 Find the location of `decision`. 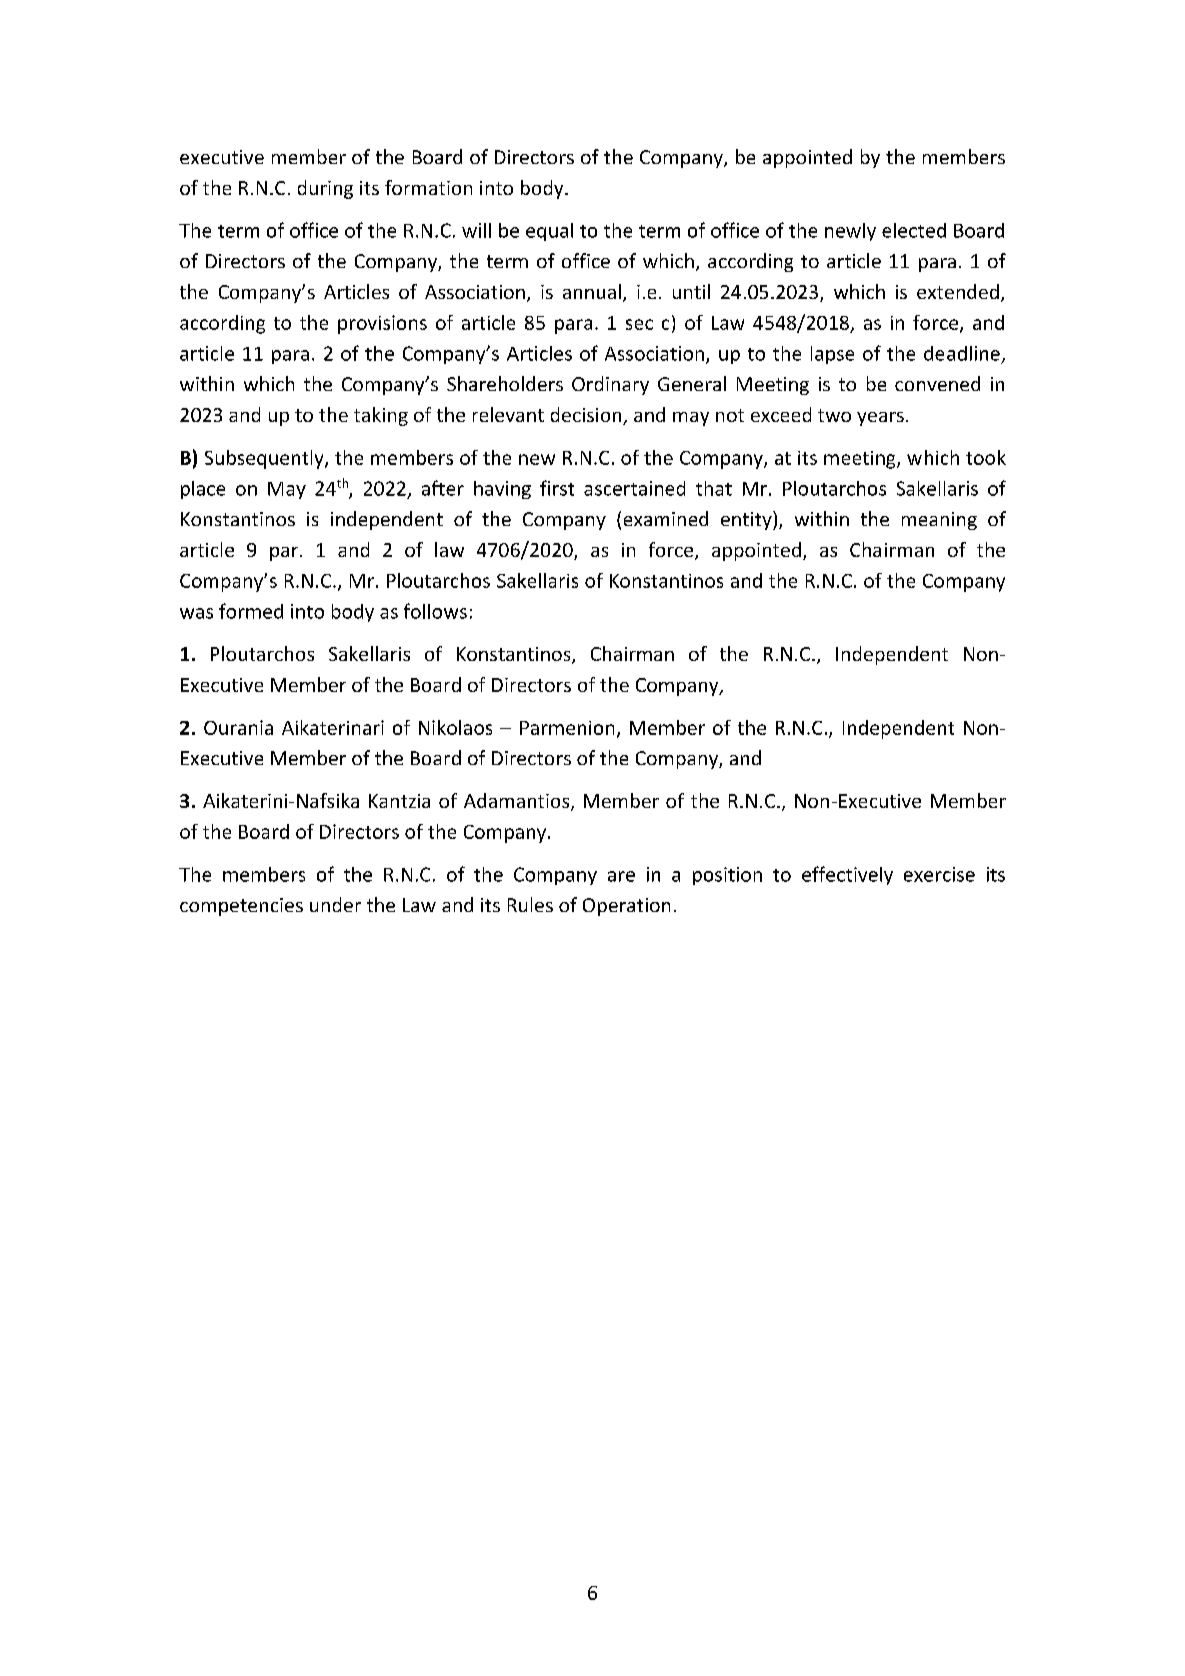

decision is located at coordinates (587, 416).
